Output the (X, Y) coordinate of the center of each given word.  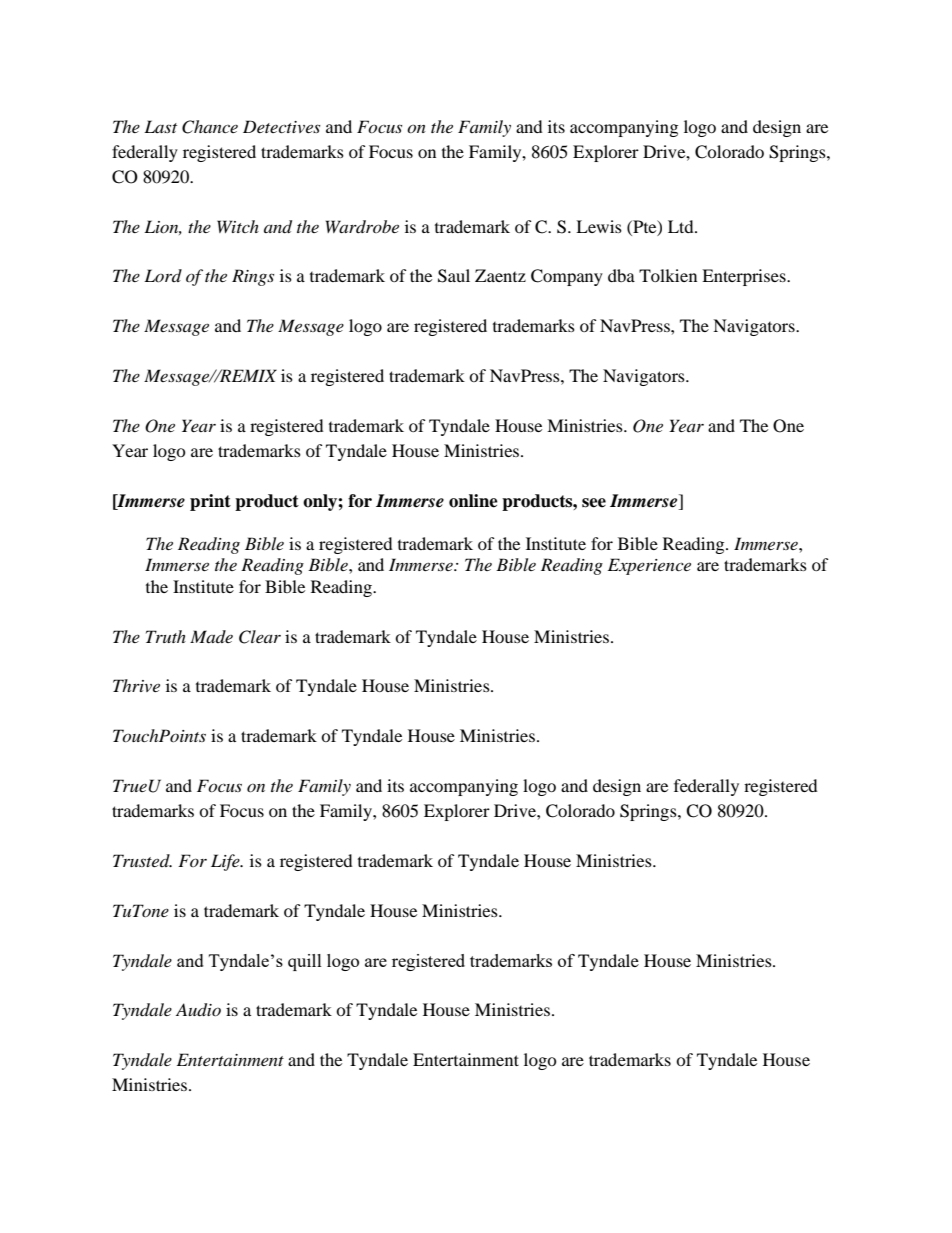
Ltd (682, 226)
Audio (198, 1010)
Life (226, 862)
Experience (649, 566)
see (594, 503)
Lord (163, 275)
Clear (260, 637)
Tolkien (668, 275)
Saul (454, 276)
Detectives (281, 126)
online (473, 501)
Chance (210, 127)
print (210, 502)
